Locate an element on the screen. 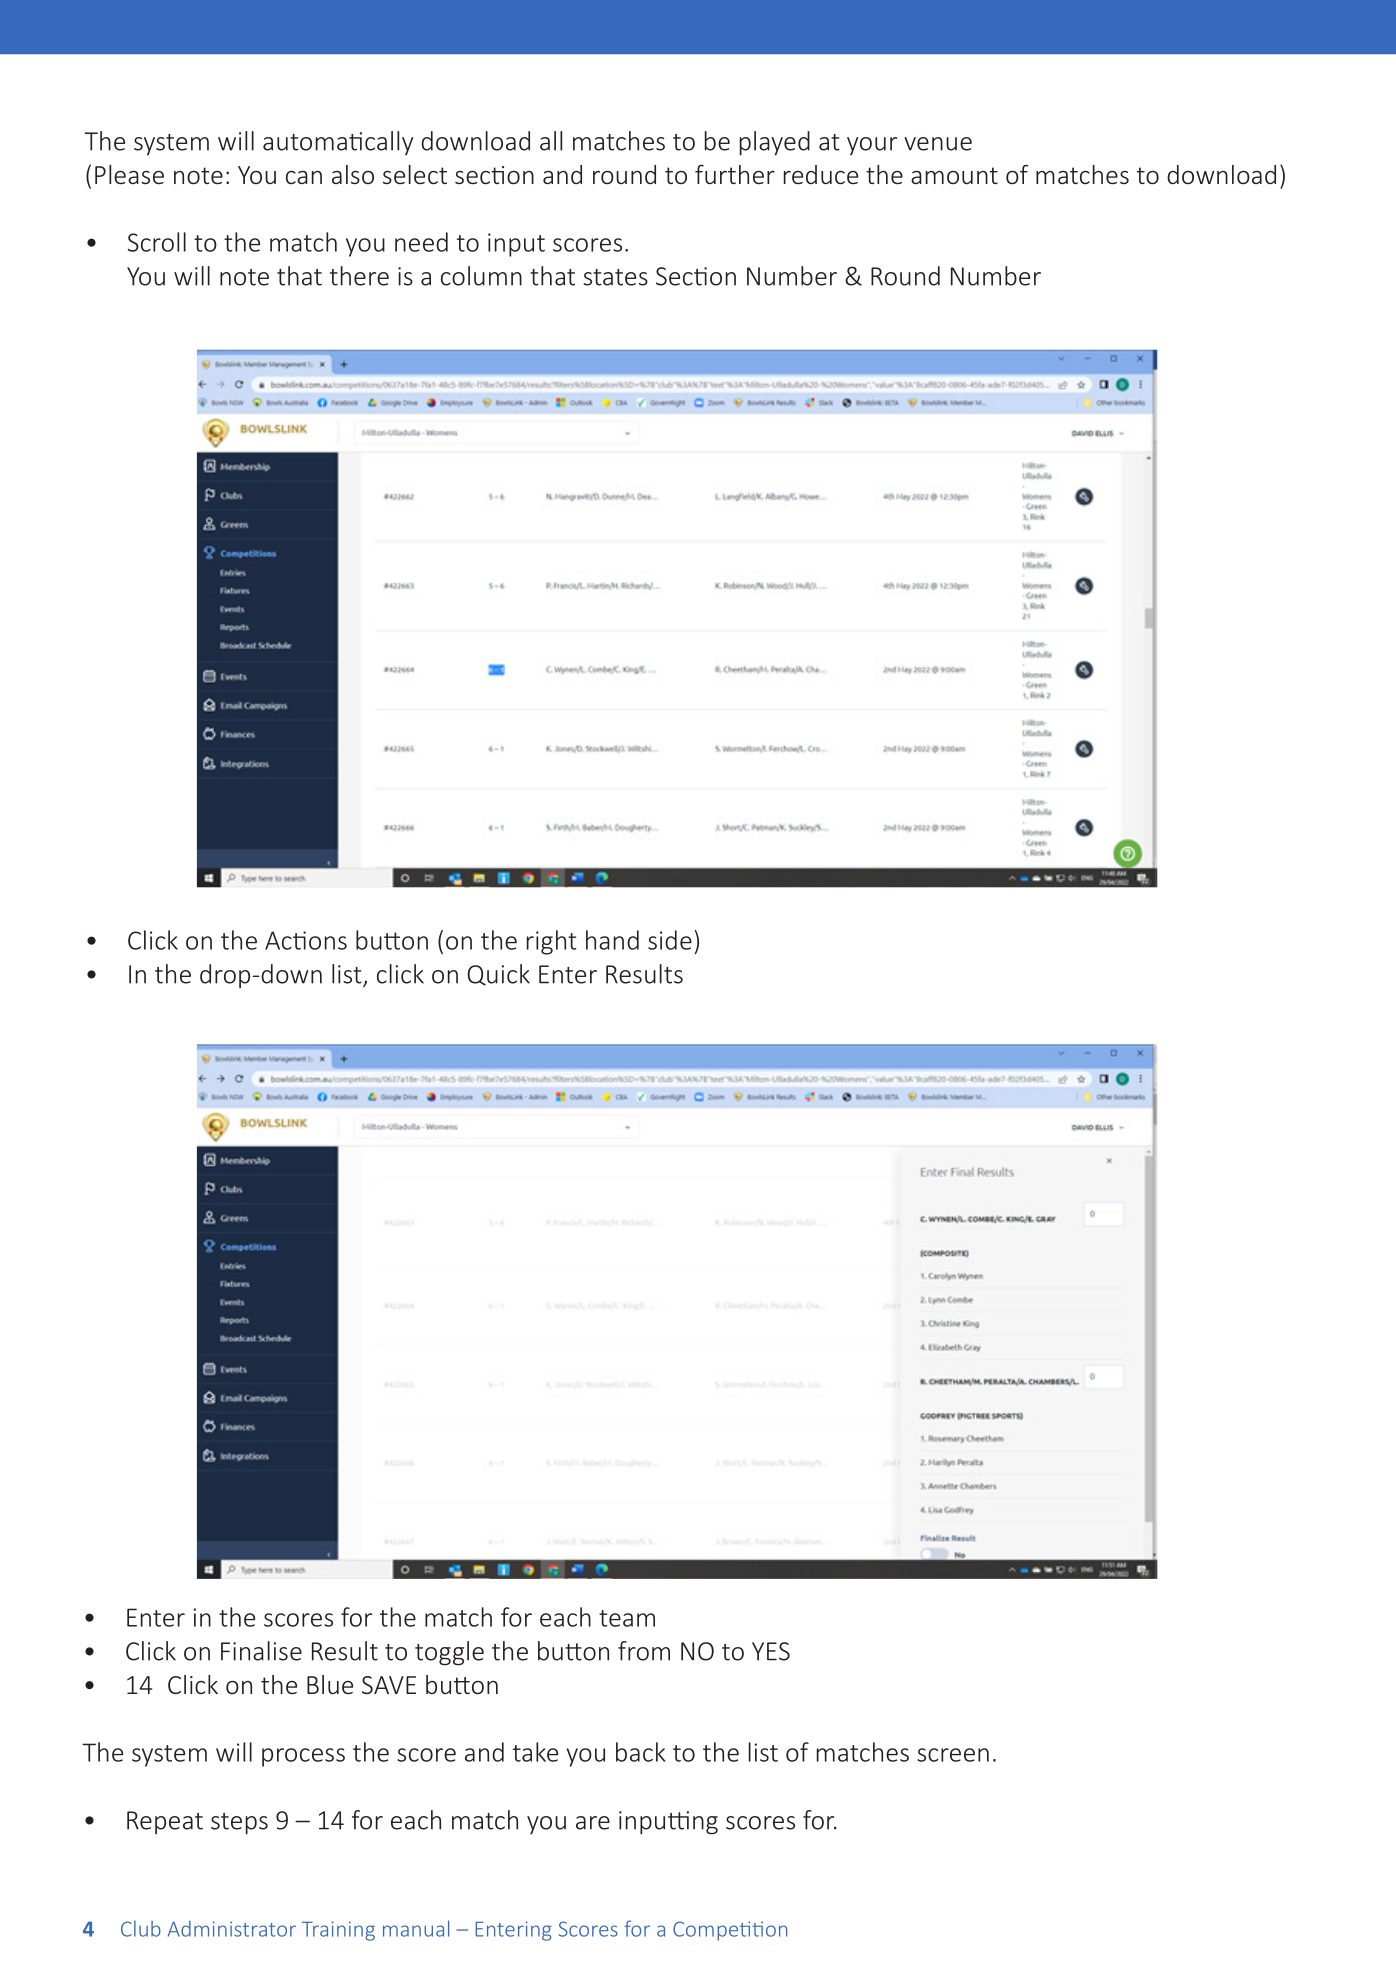  Administrator is located at coordinates (232, 1929).
